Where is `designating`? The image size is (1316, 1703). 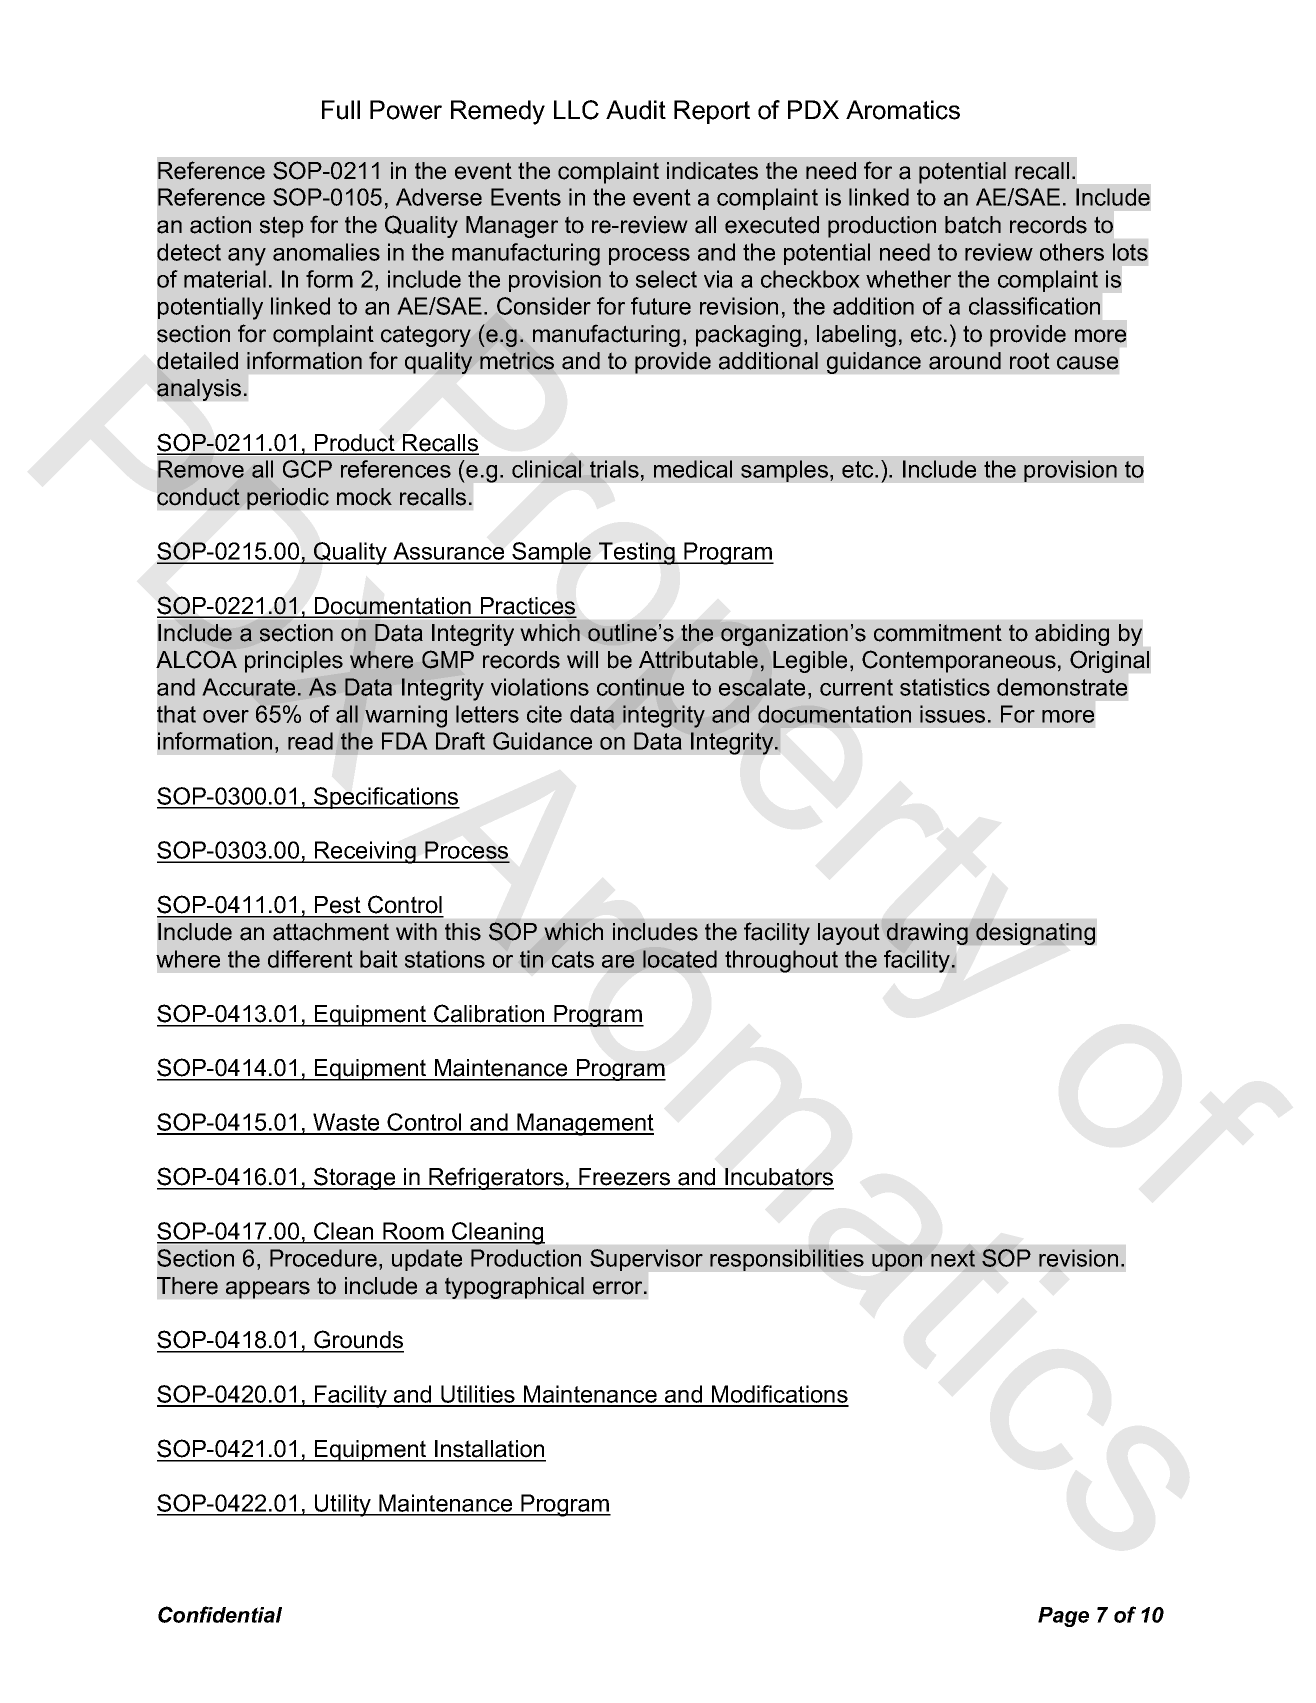 designating is located at coordinates (1035, 934).
